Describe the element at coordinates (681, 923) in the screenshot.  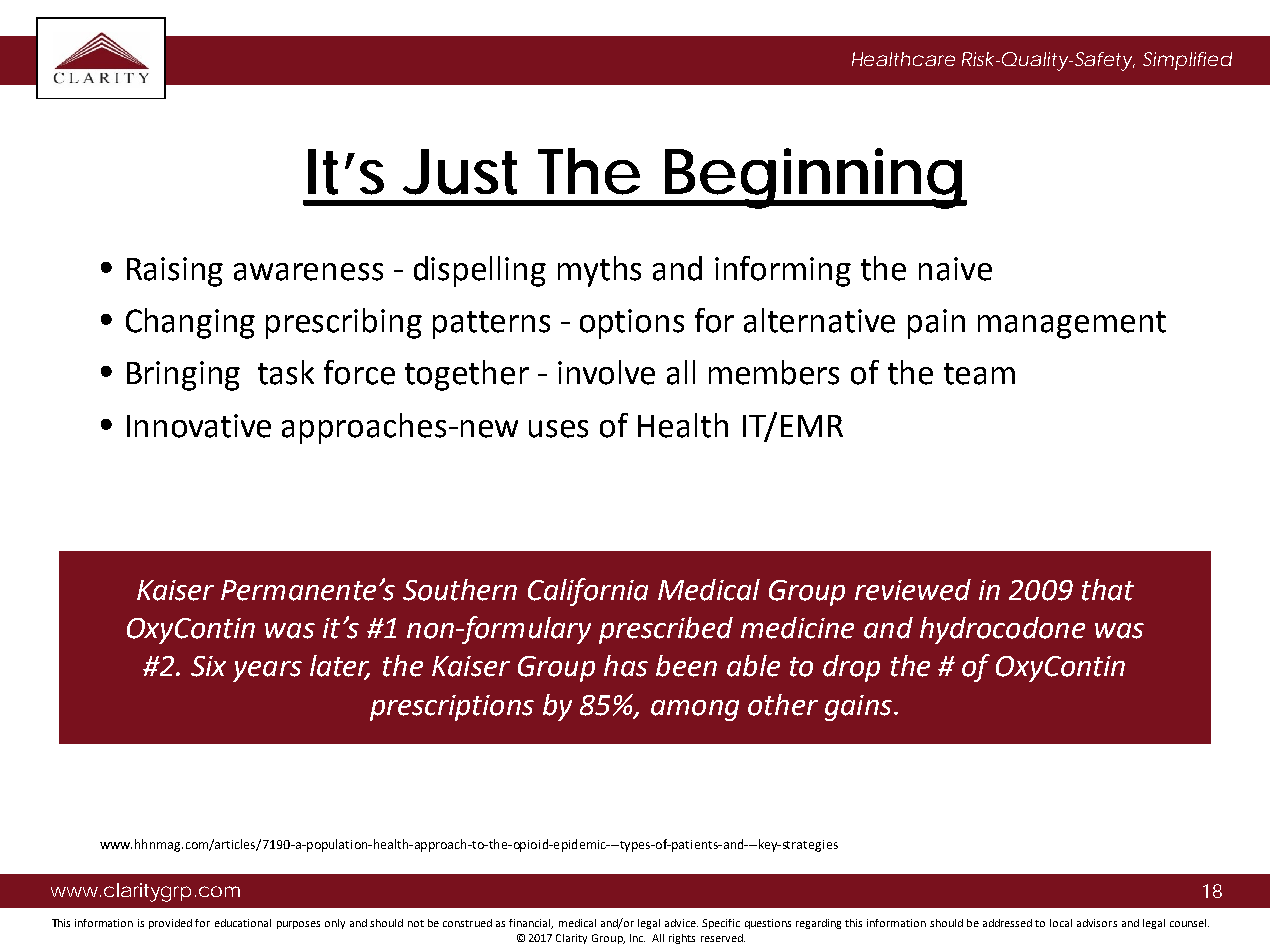
I see `advice` at that location.
